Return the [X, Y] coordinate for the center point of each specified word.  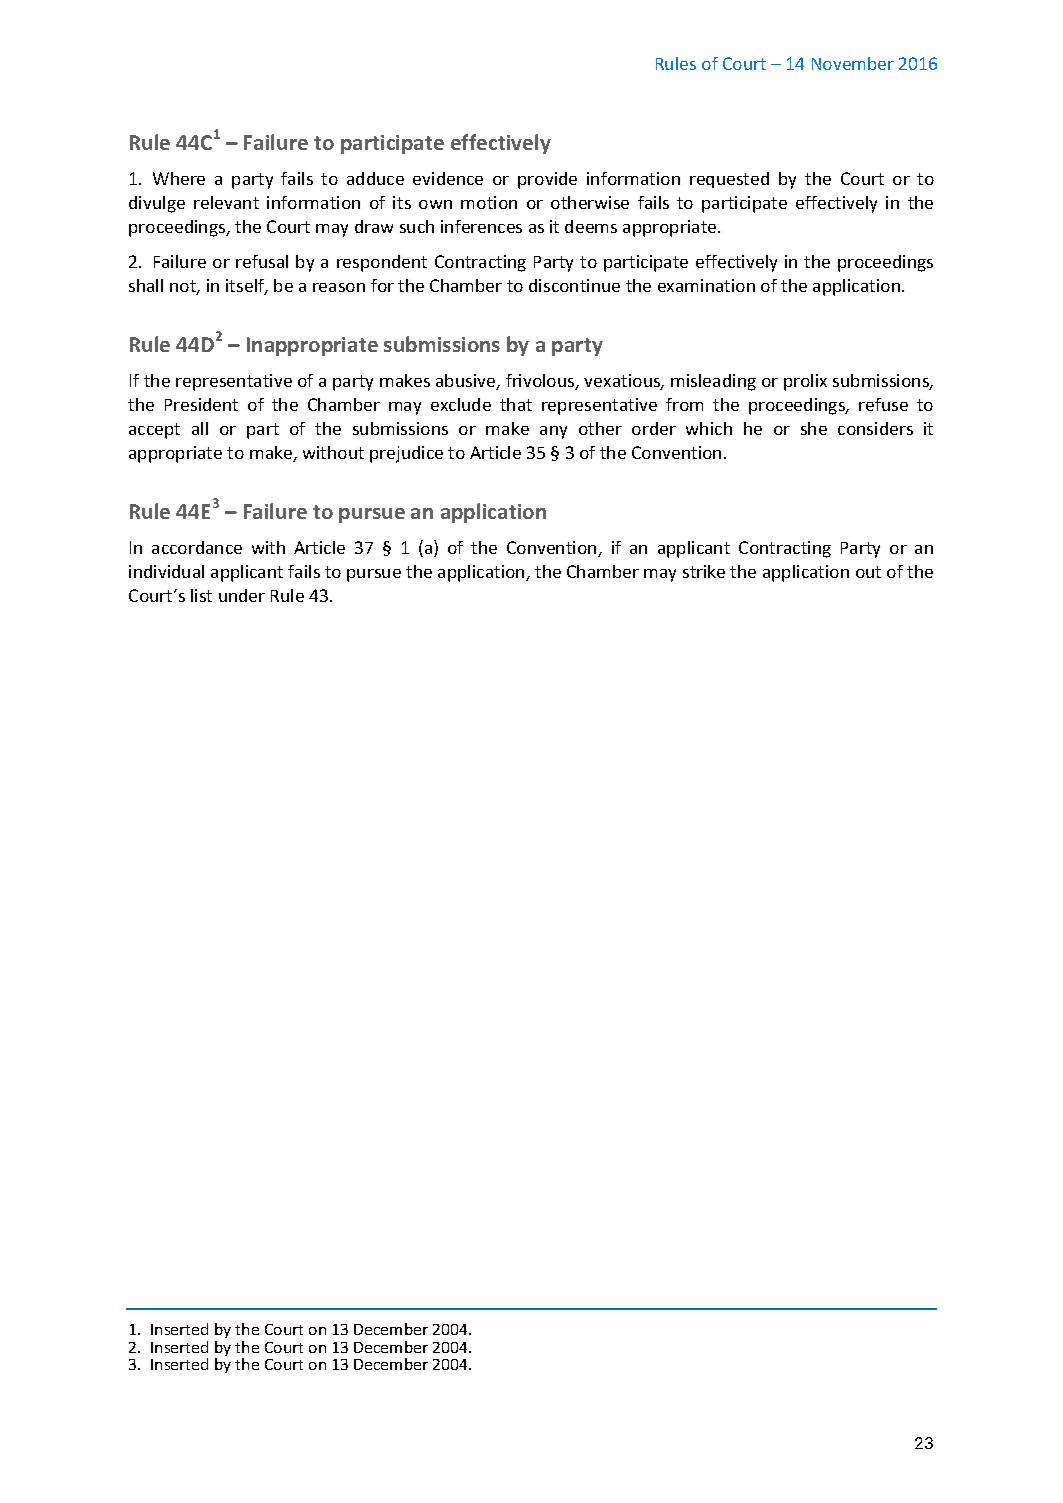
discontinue [574, 285]
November [853, 63]
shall [146, 285]
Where [179, 178]
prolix [805, 382]
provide [547, 180]
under [242, 595]
